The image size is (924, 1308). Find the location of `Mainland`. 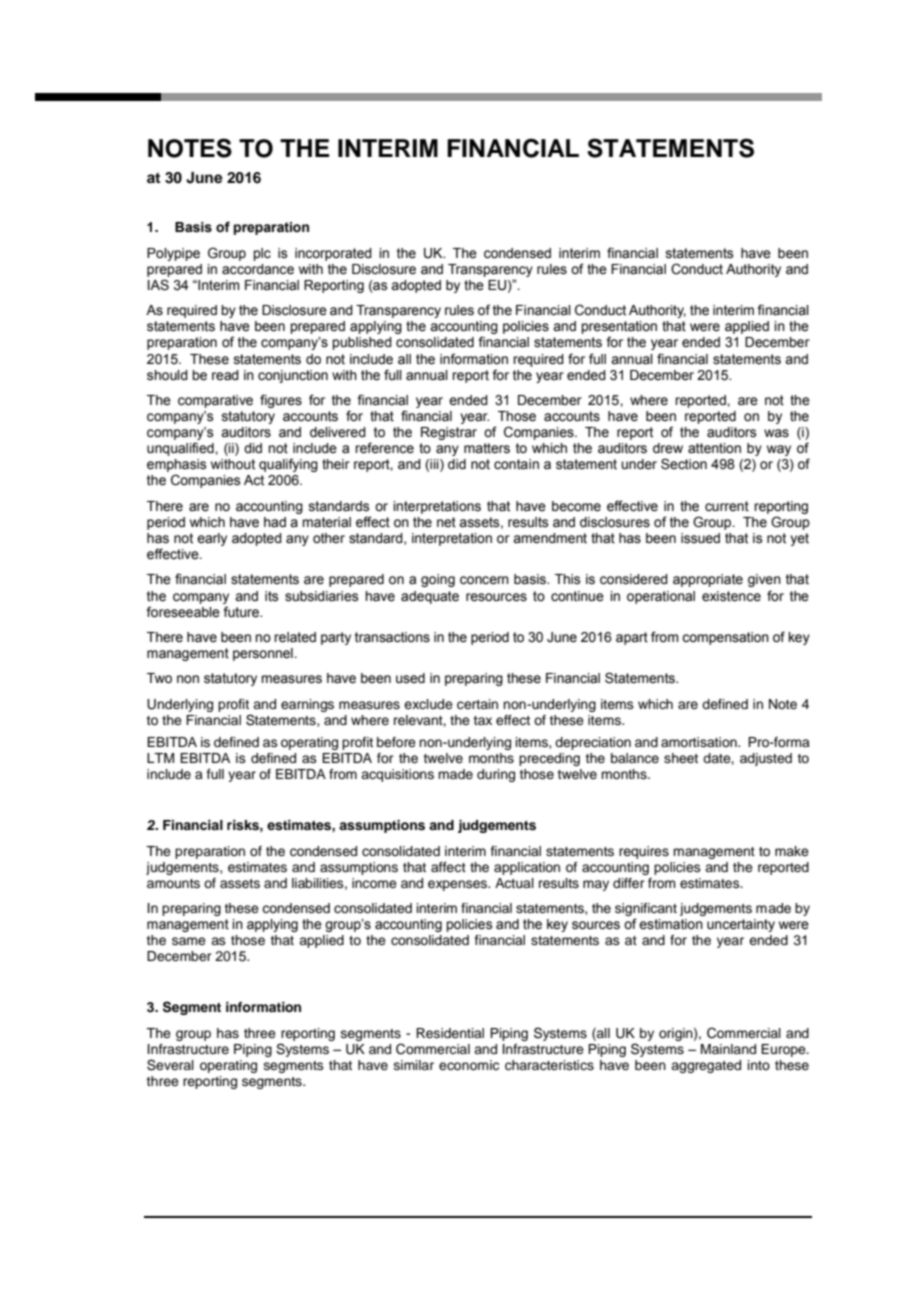

Mainland is located at coordinates (728, 1049).
